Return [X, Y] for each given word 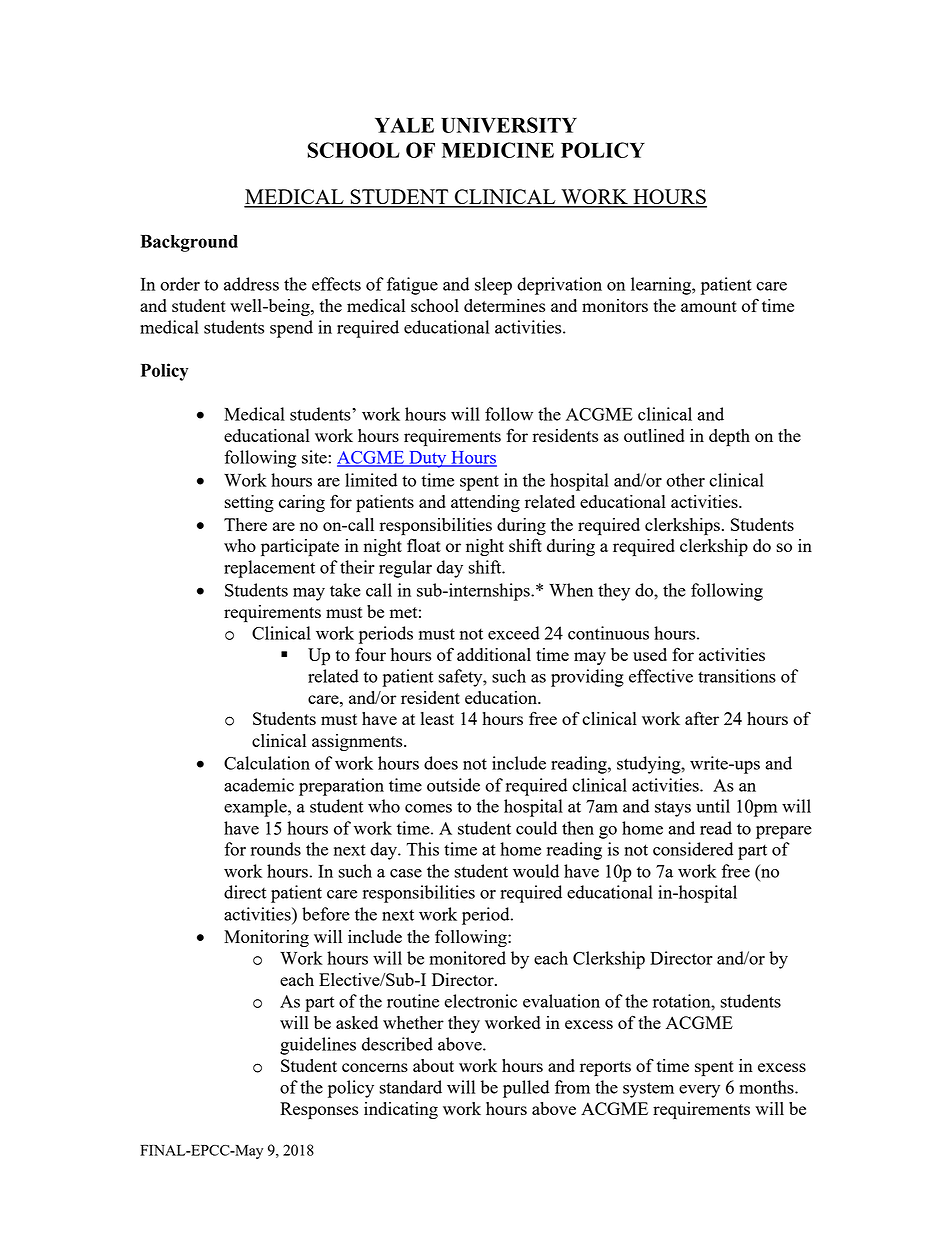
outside [453, 785]
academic [259, 785]
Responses [319, 1111]
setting [249, 503]
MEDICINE [498, 150]
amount [709, 306]
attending [485, 503]
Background [189, 243]
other [685, 480]
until [713, 806]
